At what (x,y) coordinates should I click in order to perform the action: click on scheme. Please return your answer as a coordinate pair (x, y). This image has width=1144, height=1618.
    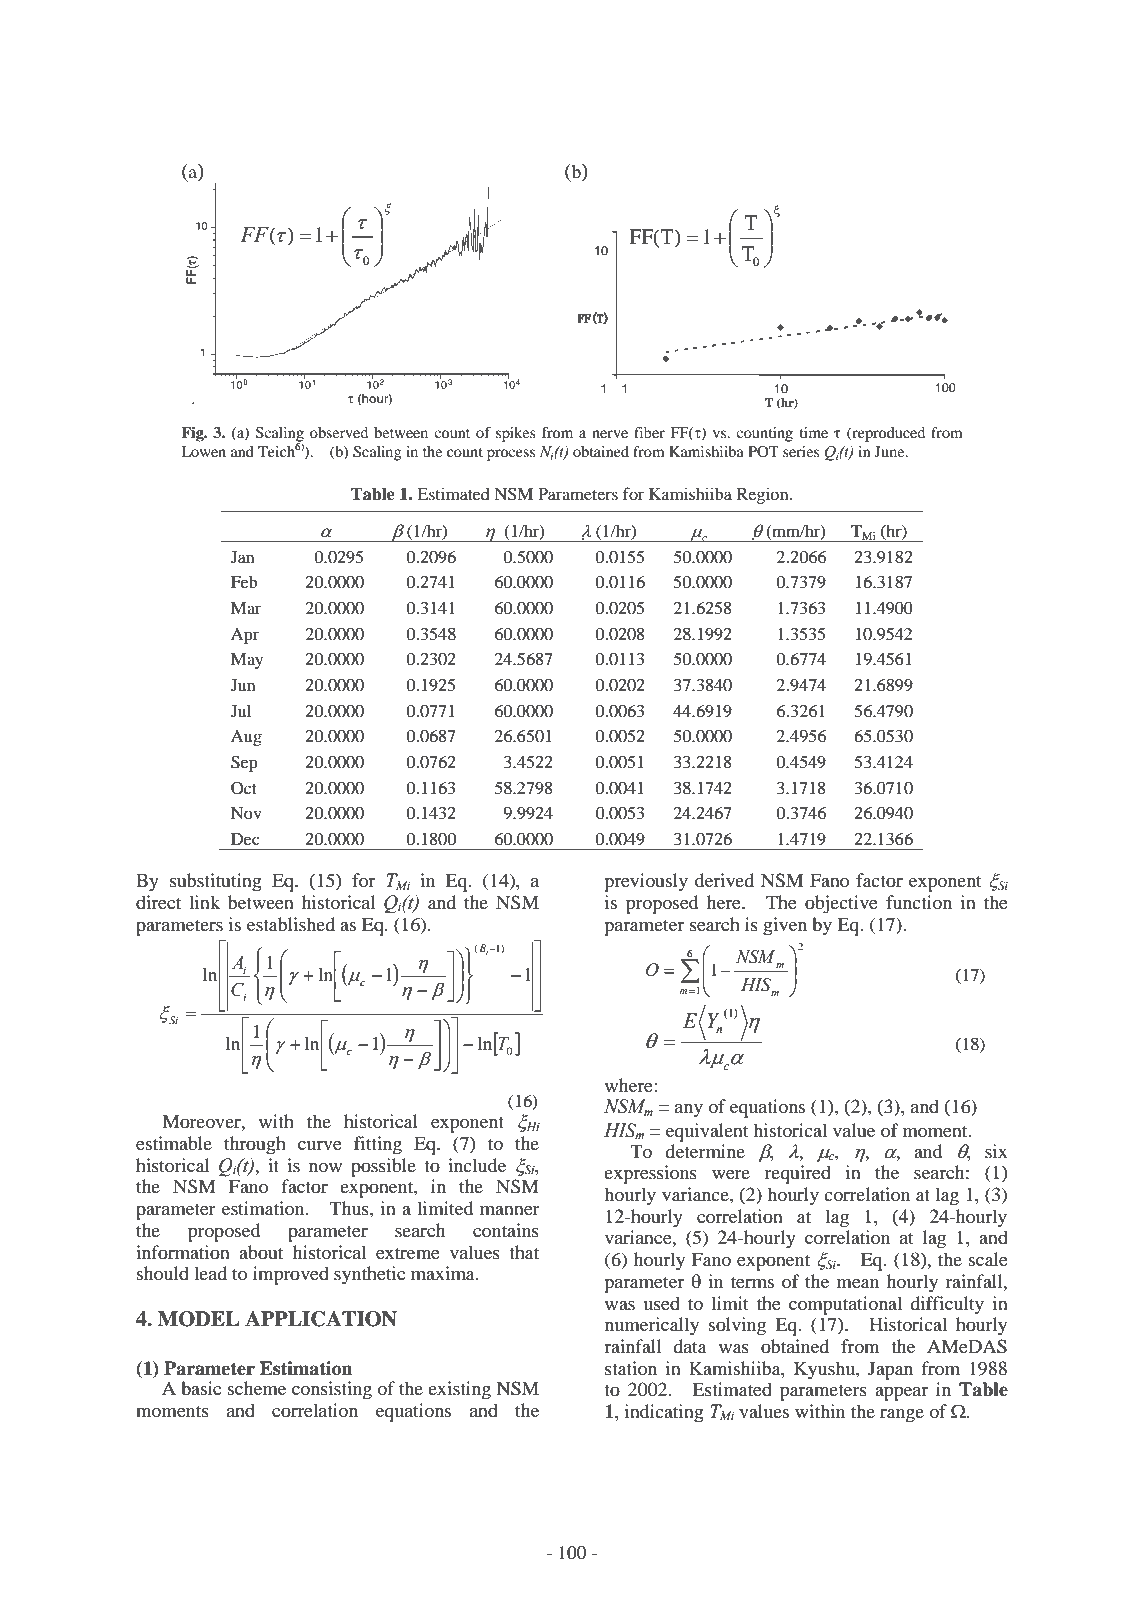
    Looking at the image, I should click on (257, 1388).
